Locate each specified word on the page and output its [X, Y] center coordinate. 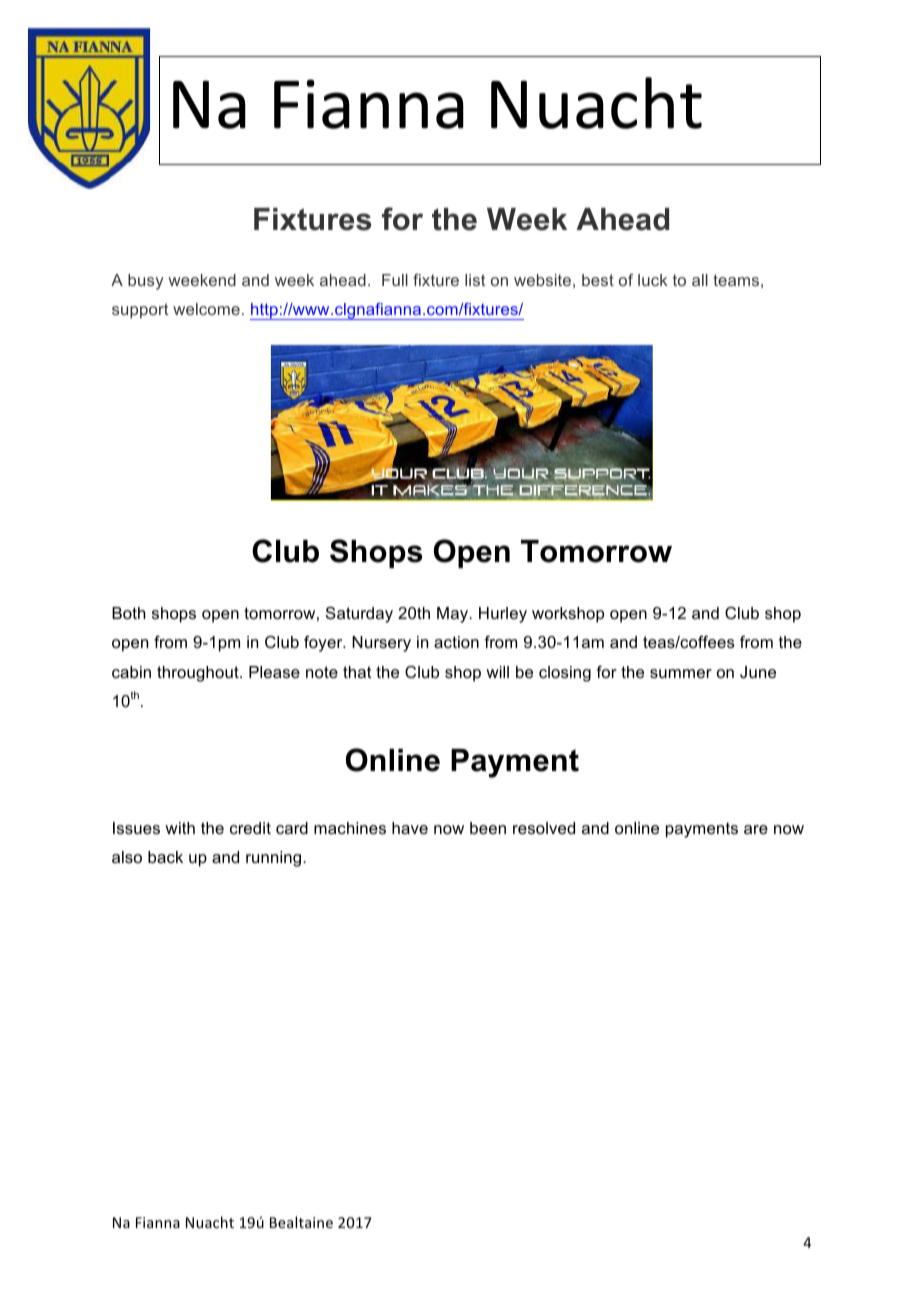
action [456, 642]
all [700, 280]
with [180, 828]
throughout [199, 674]
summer [681, 673]
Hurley [503, 615]
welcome [206, 309]
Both [128, 613]
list [475, 280]
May [454, 615]
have [410, 828]
